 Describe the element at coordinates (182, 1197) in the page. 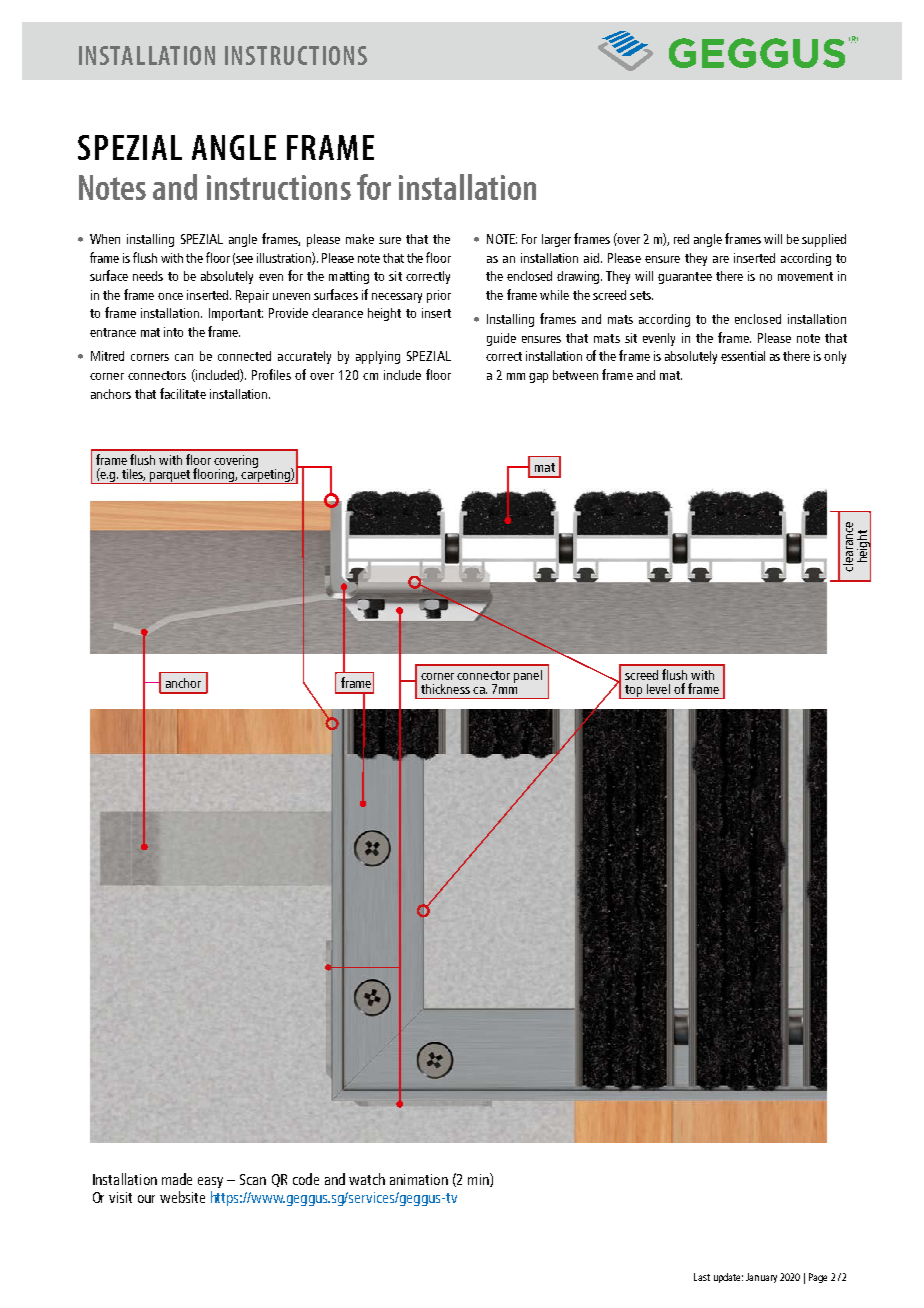

I see `website` at that location.
